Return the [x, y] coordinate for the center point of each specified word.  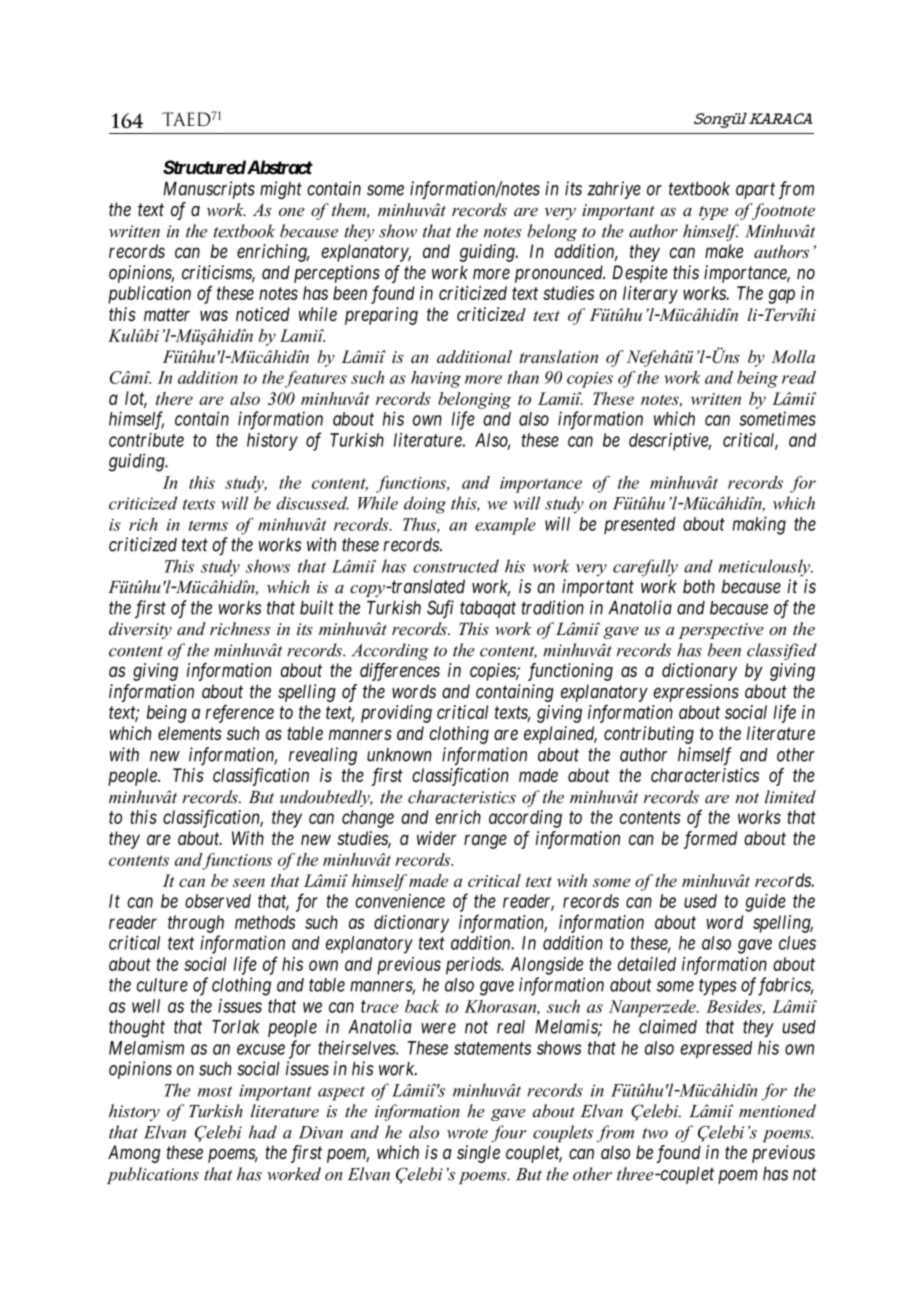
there [174, 398]
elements [189, 733]
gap [781, 296]
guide [765, 903]
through [196, 924]
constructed [456, 566]
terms [208, 525]
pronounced [560, 274]
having [436, 379]
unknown [399, 755]
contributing [649, 735]
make [724, 251]
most [215, 1091]
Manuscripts [209, 190]
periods [474, 966]
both [699, 586]
